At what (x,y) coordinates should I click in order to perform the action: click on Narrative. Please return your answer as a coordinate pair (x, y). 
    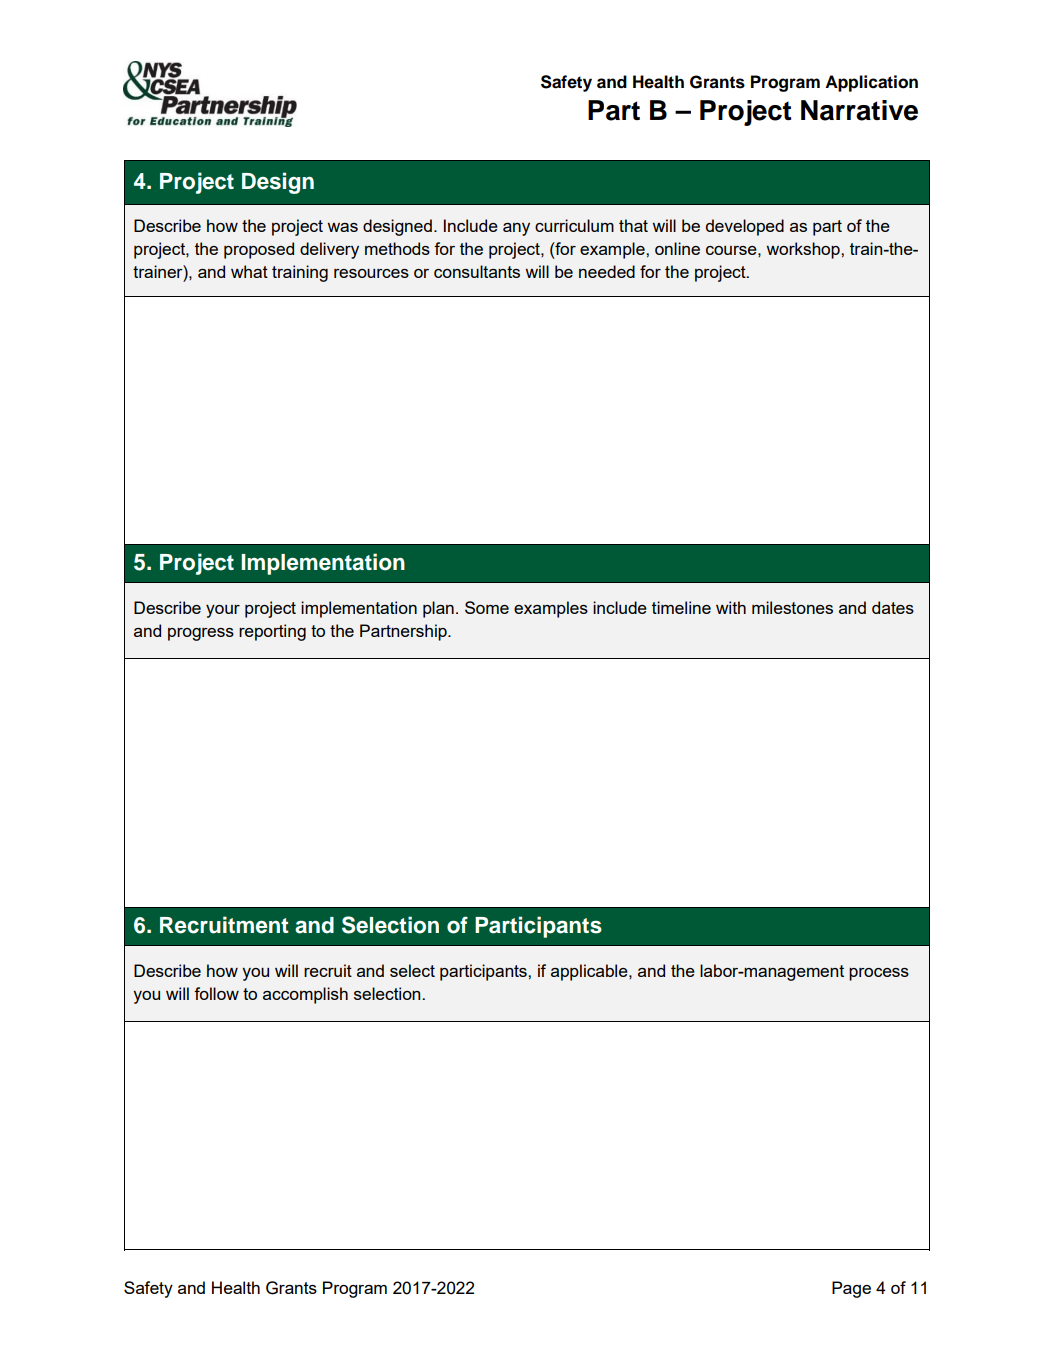
    Looking at the image, I should click on (859, 110).
